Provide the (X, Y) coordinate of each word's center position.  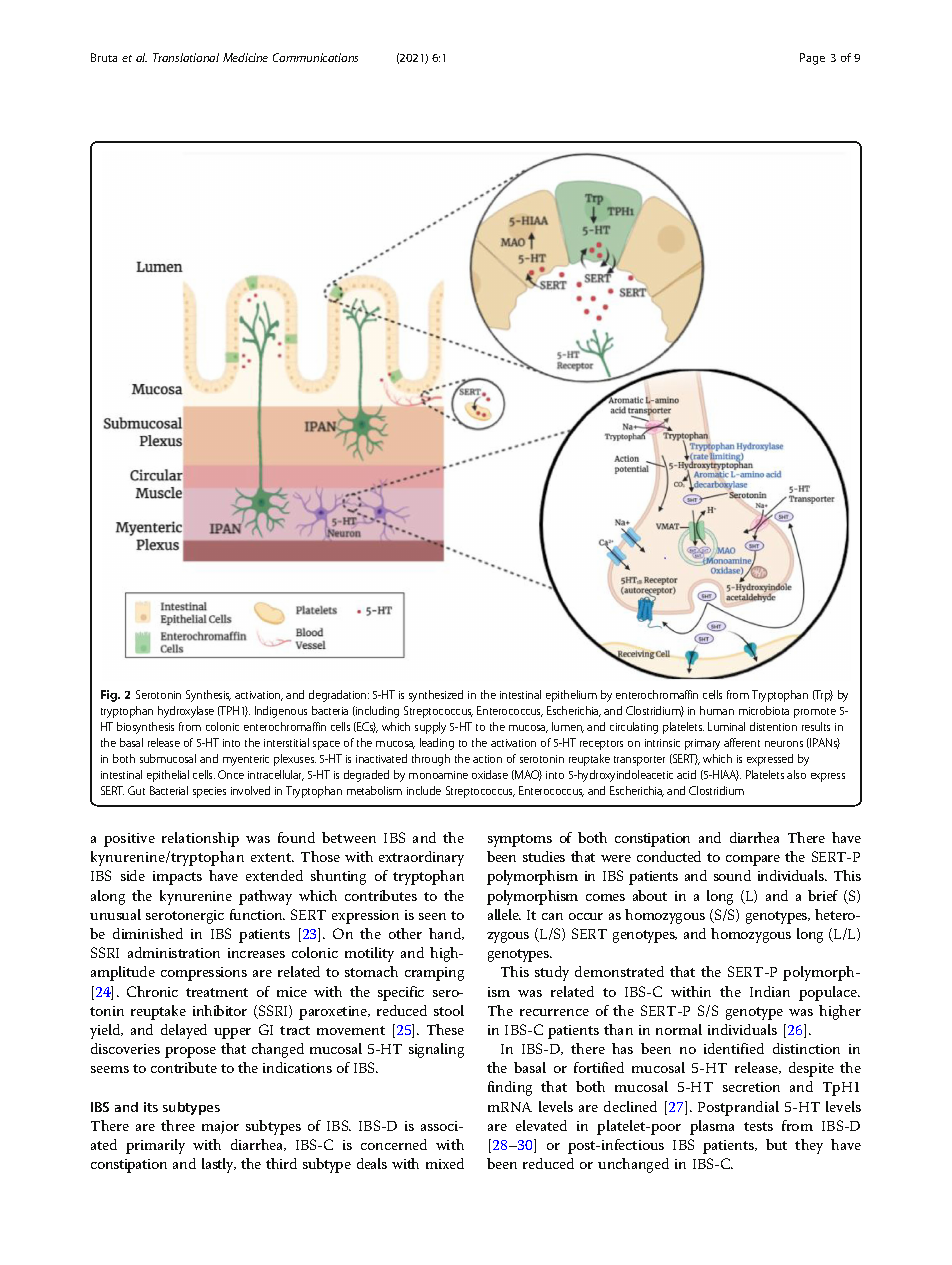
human (717, 710)
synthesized (436, 696)
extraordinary (421, 858)
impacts (177, 878)
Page (812, 59)
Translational (186, 57)
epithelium (571, 696)
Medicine (245, 57)
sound (732, 875)
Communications (315, 57)
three (178, 1125)
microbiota (764, 710)
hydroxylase (186, 712)
